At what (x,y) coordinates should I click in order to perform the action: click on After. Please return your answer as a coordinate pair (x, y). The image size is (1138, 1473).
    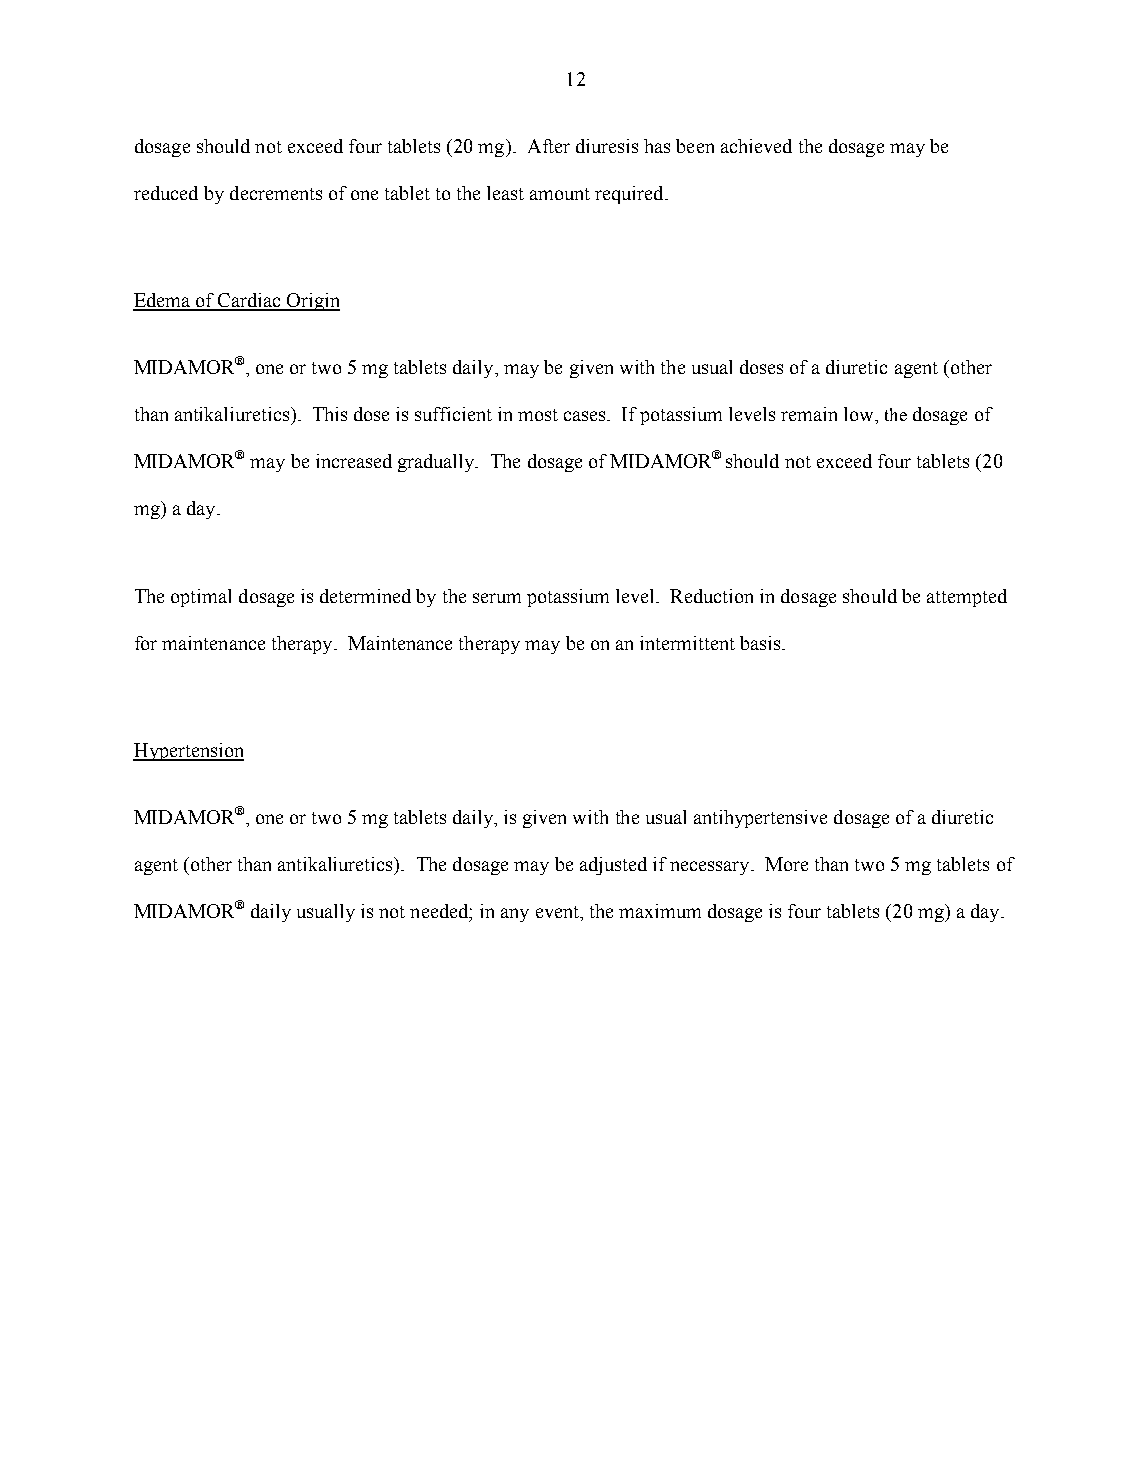
    Looking at the image, I should click on (549, 146).
